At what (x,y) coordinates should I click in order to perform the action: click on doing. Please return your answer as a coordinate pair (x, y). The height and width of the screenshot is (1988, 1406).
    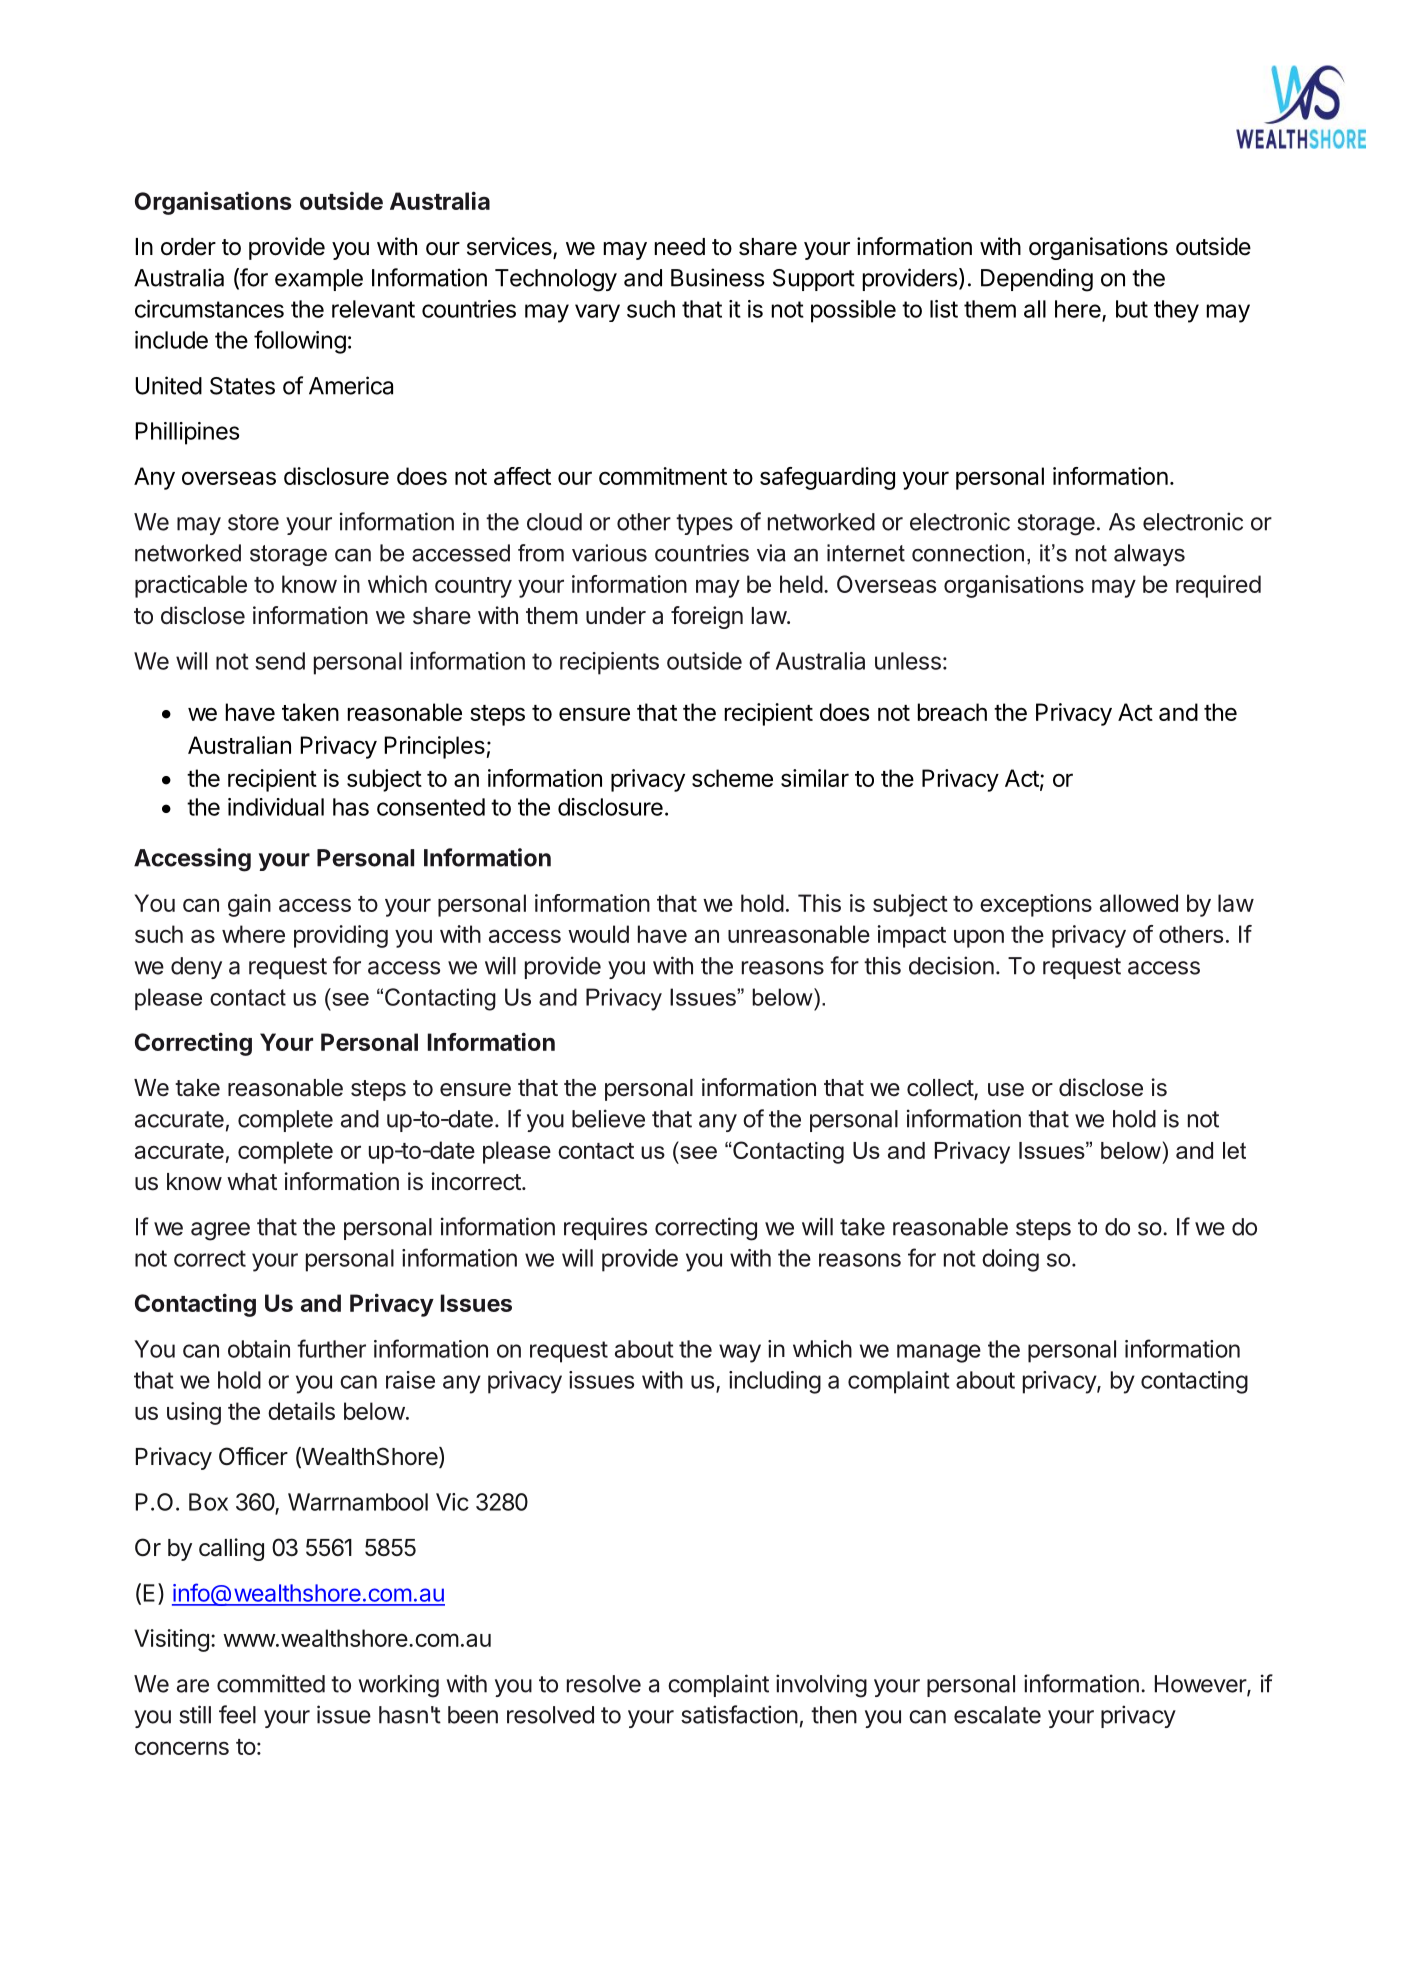
    Looking at the image, I should click on (1010, 1260).
